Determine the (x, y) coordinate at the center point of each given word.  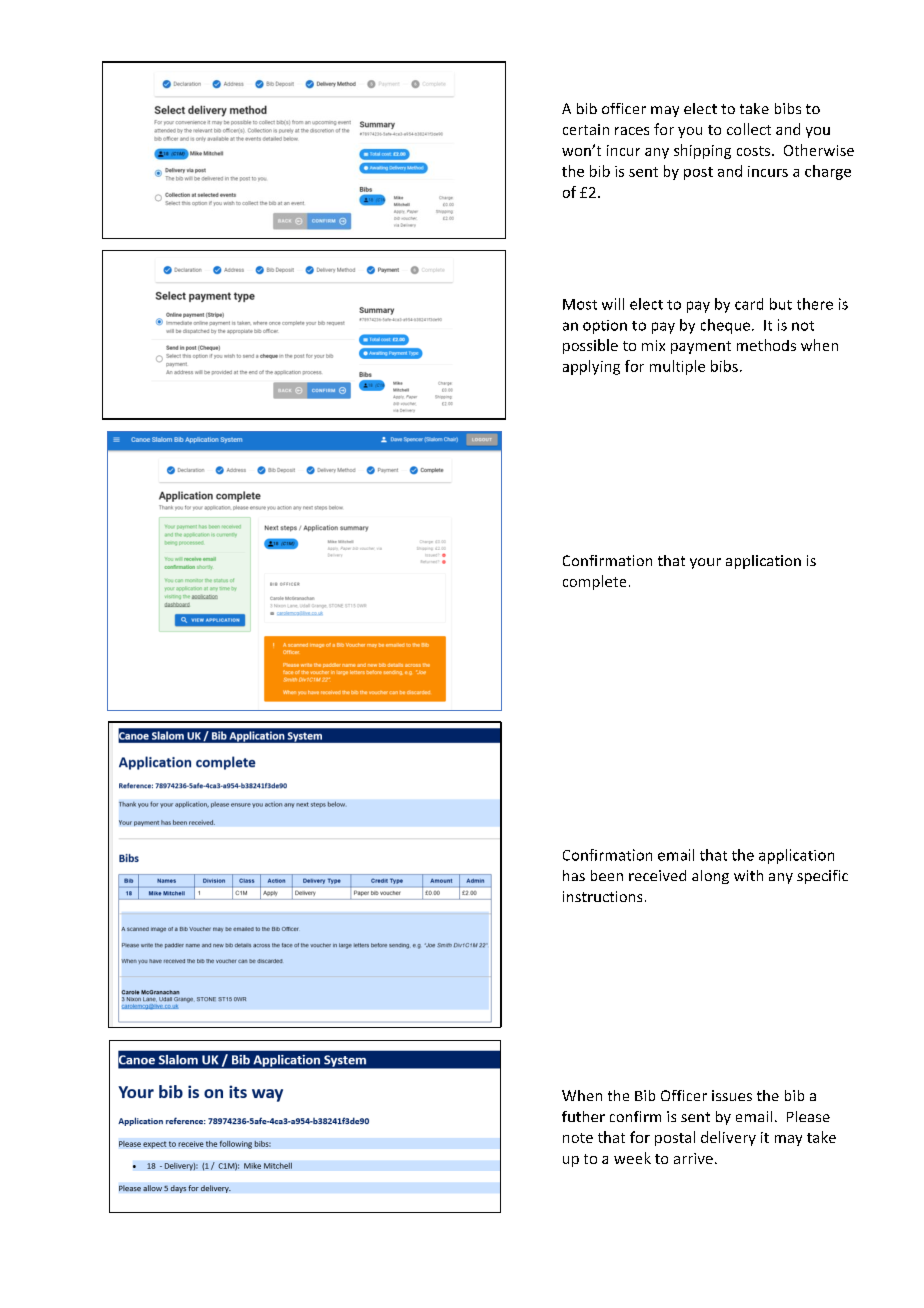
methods (766, 345)
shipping (702, 151)
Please (808, 1116)
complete (594, 582)
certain (586, 129)
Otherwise (819, 150)
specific (822, 877)
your (705, 563)
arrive (693, 1158)
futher (583, 1116)
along (710, 877)
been (607, 875)
